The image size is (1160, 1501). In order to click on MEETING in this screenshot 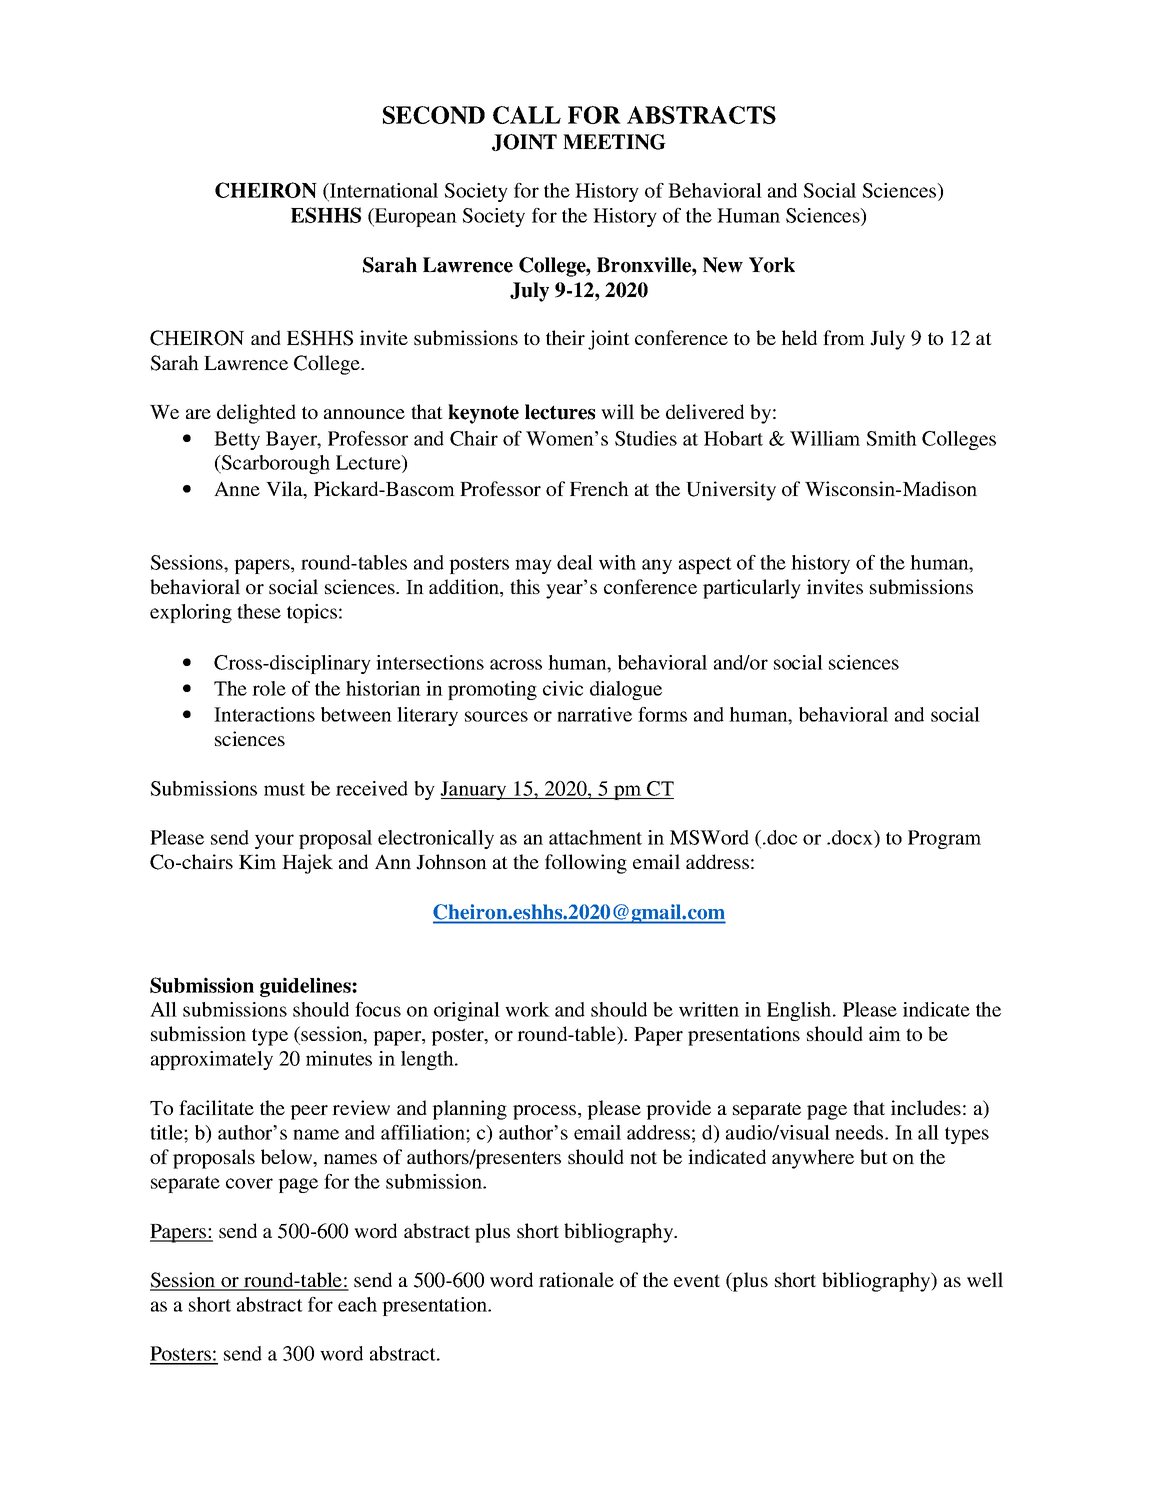, I will do `click(614, 142)`.
